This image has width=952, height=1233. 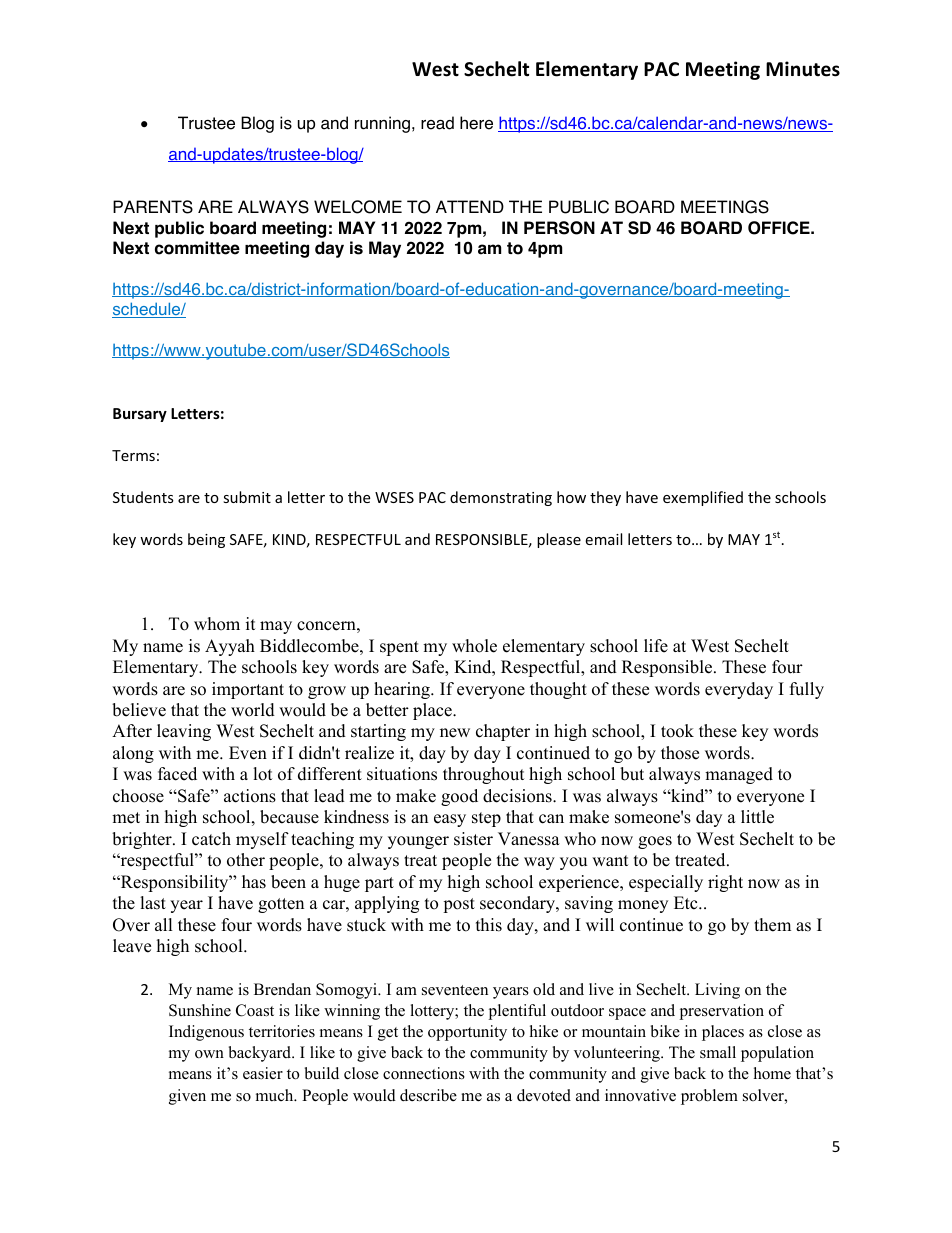 What do you see at coordinates (718, 1052) in the image?
I see `small` at bounding box center [718, 1052].
